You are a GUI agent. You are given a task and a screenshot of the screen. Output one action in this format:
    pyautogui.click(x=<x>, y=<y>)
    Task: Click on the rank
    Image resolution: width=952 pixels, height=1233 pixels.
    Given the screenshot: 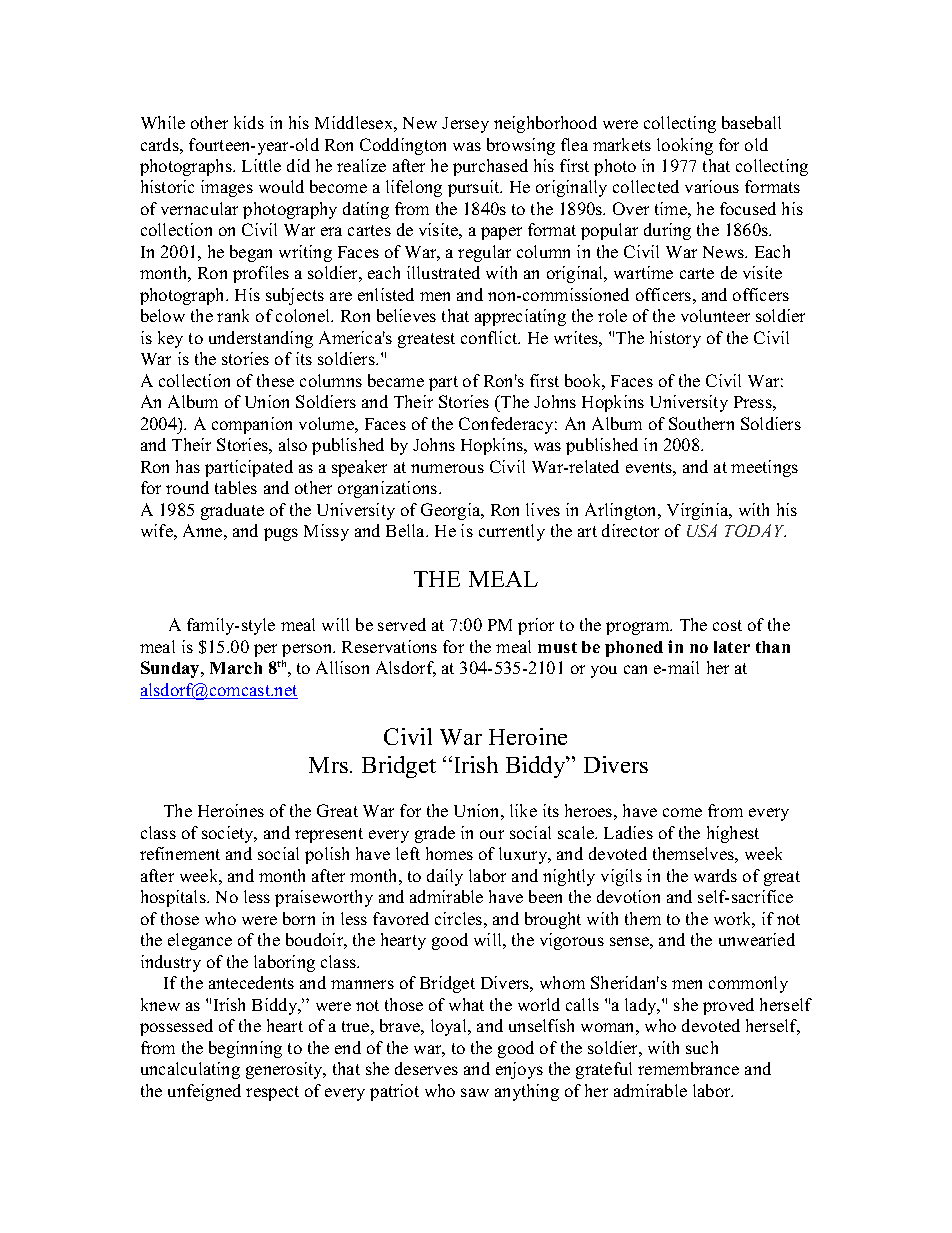 What is the action you would take?
    pyautogui.click(x=233, y=315)
